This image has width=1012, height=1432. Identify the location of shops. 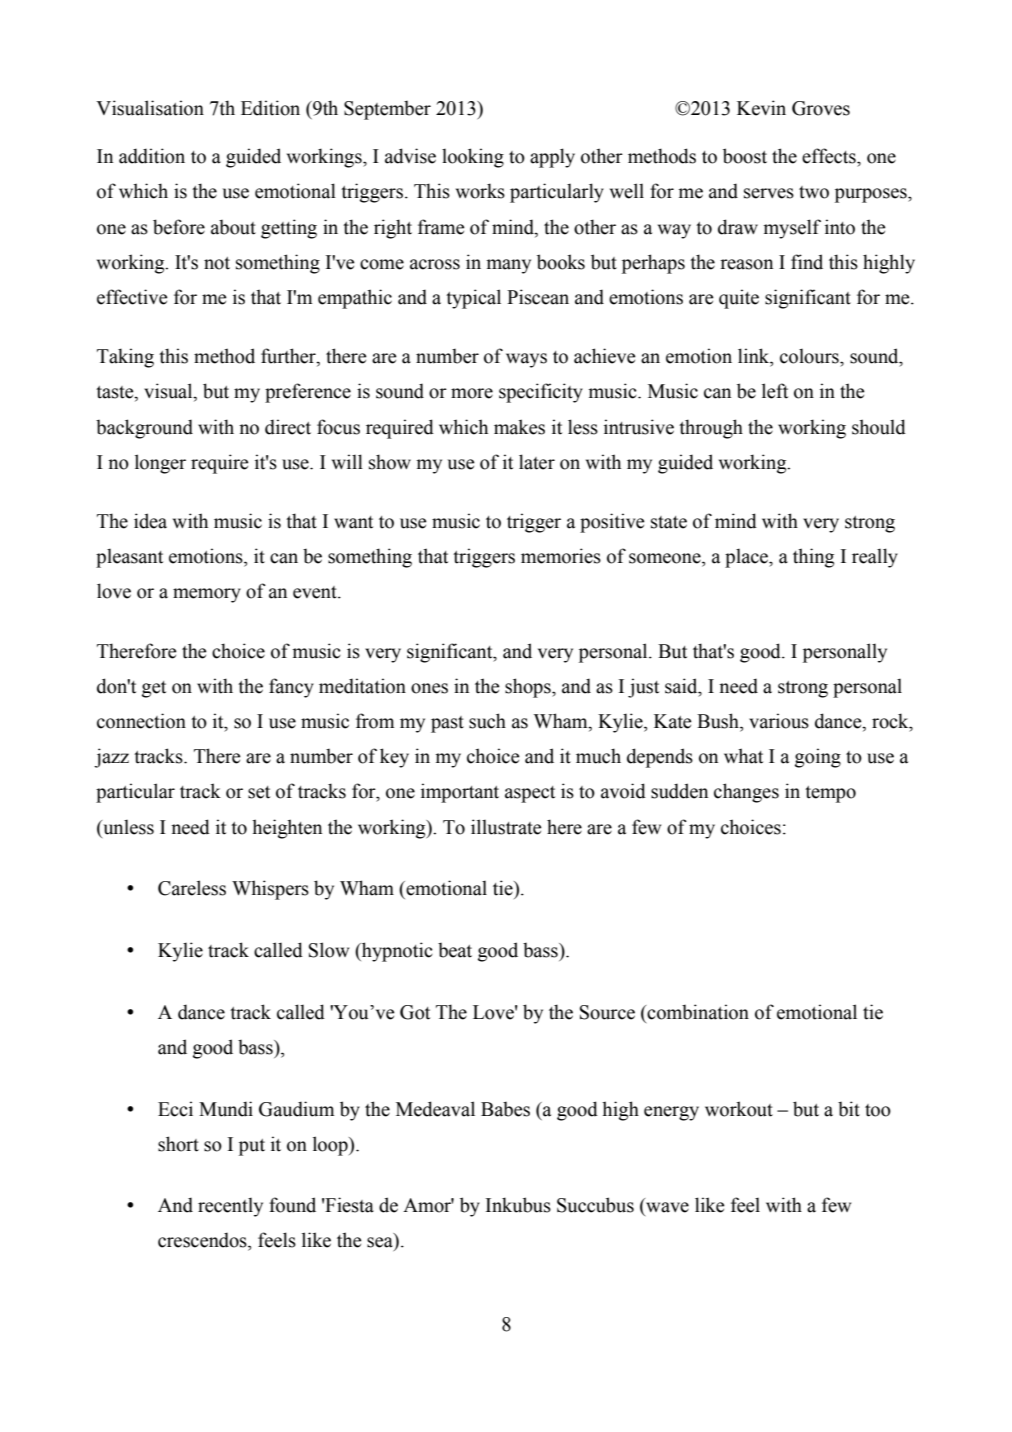
(529, 688).
